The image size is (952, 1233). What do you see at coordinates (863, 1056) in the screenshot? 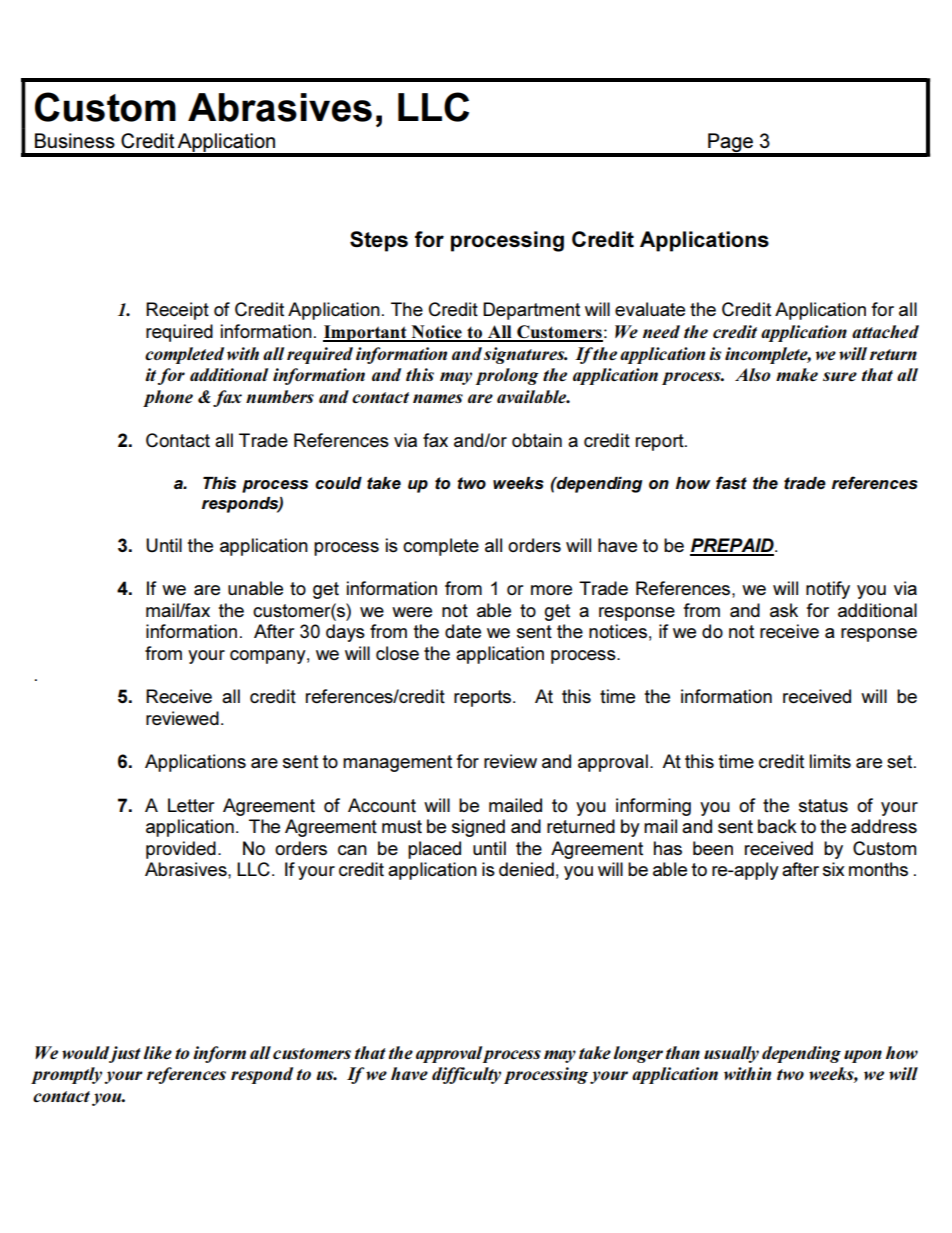
I see `upon` at bounding box center [863, 1056].
